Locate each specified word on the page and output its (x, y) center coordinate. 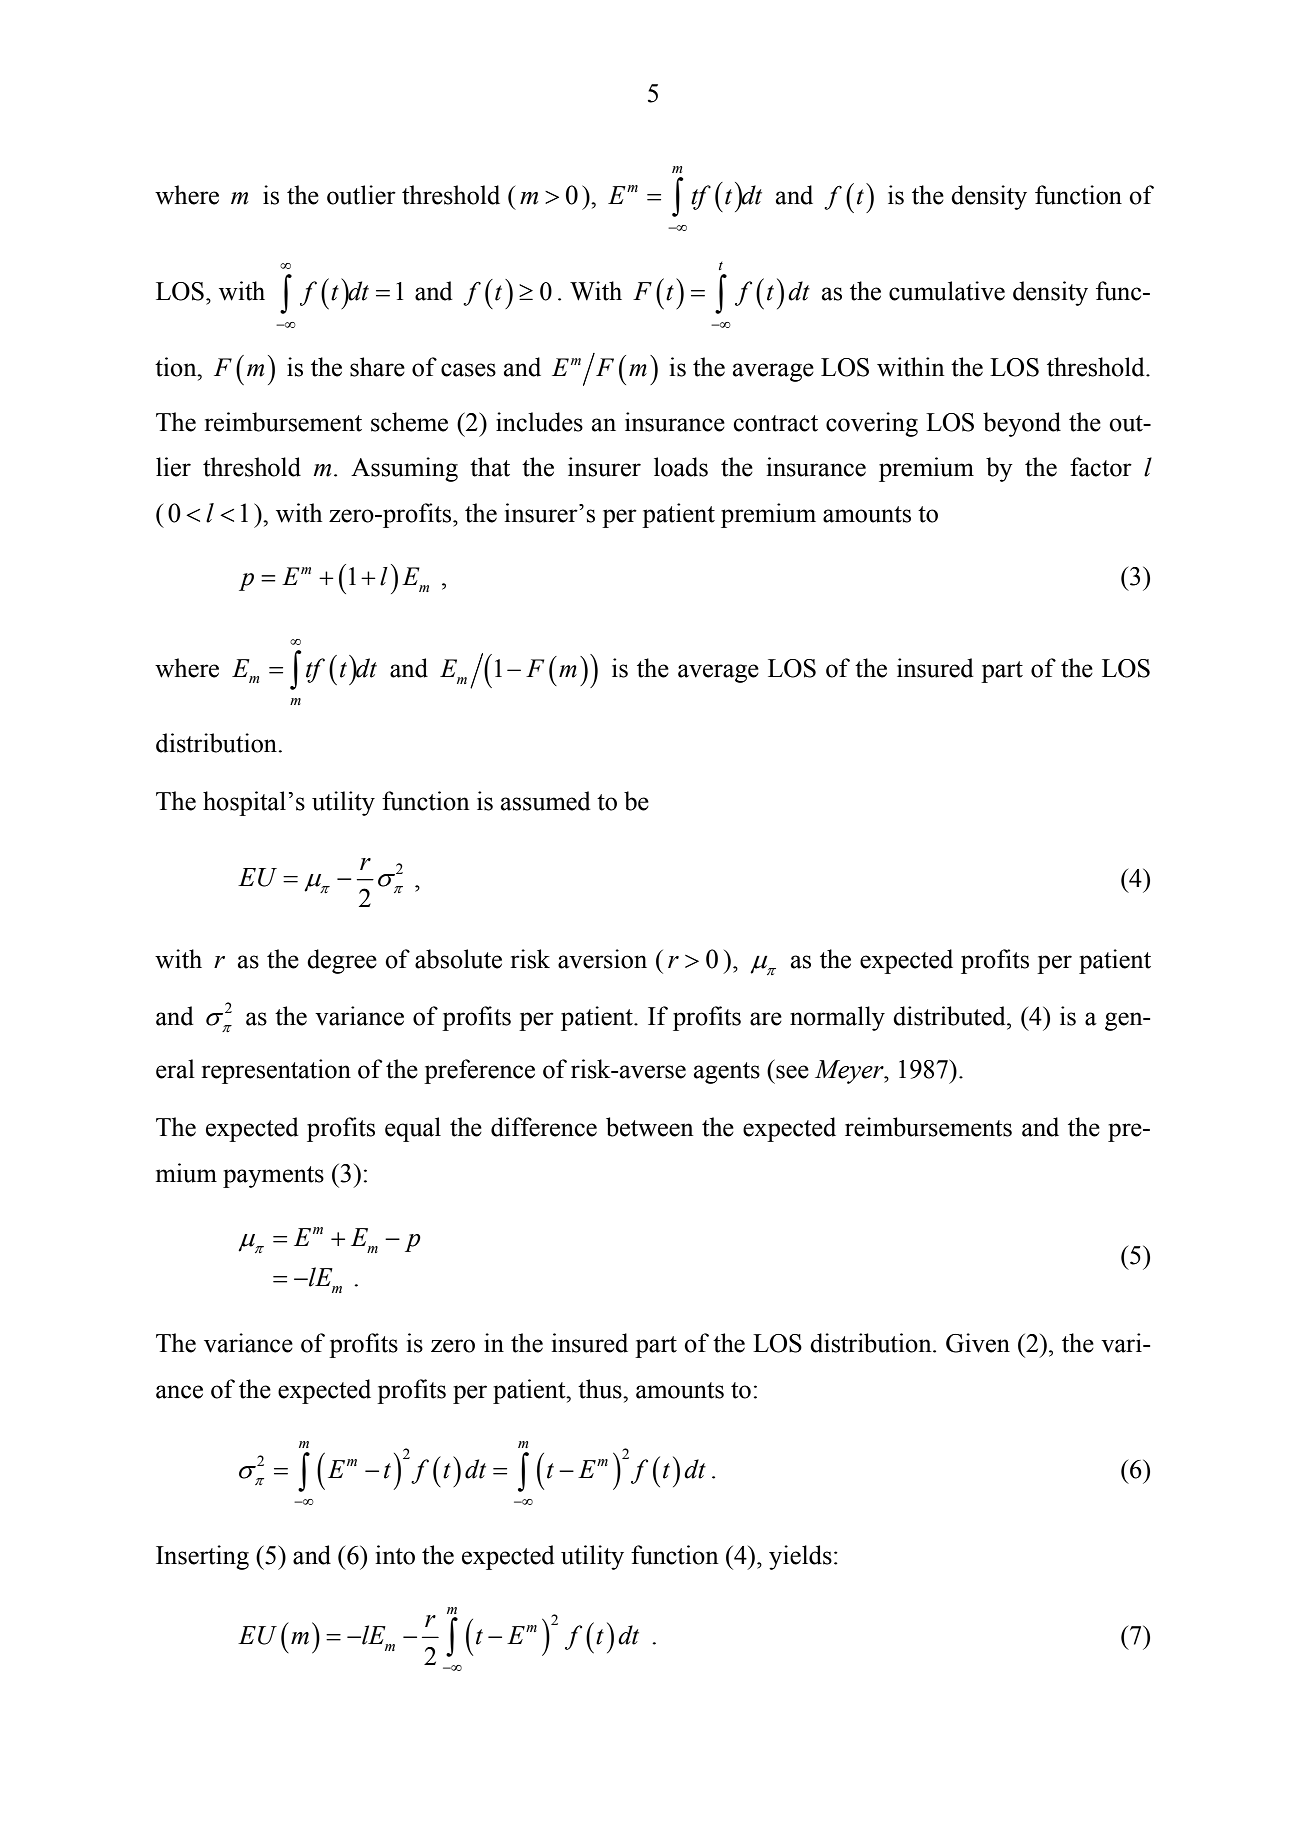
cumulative (947, 291)
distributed (950, 1016)
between (649, 1127)
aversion (602, 959)
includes (539, 422)
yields (800, 1557)
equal (413, 1129)
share (377, 367)
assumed (546, 801)
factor (1101, 467)
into (395, 1555)
